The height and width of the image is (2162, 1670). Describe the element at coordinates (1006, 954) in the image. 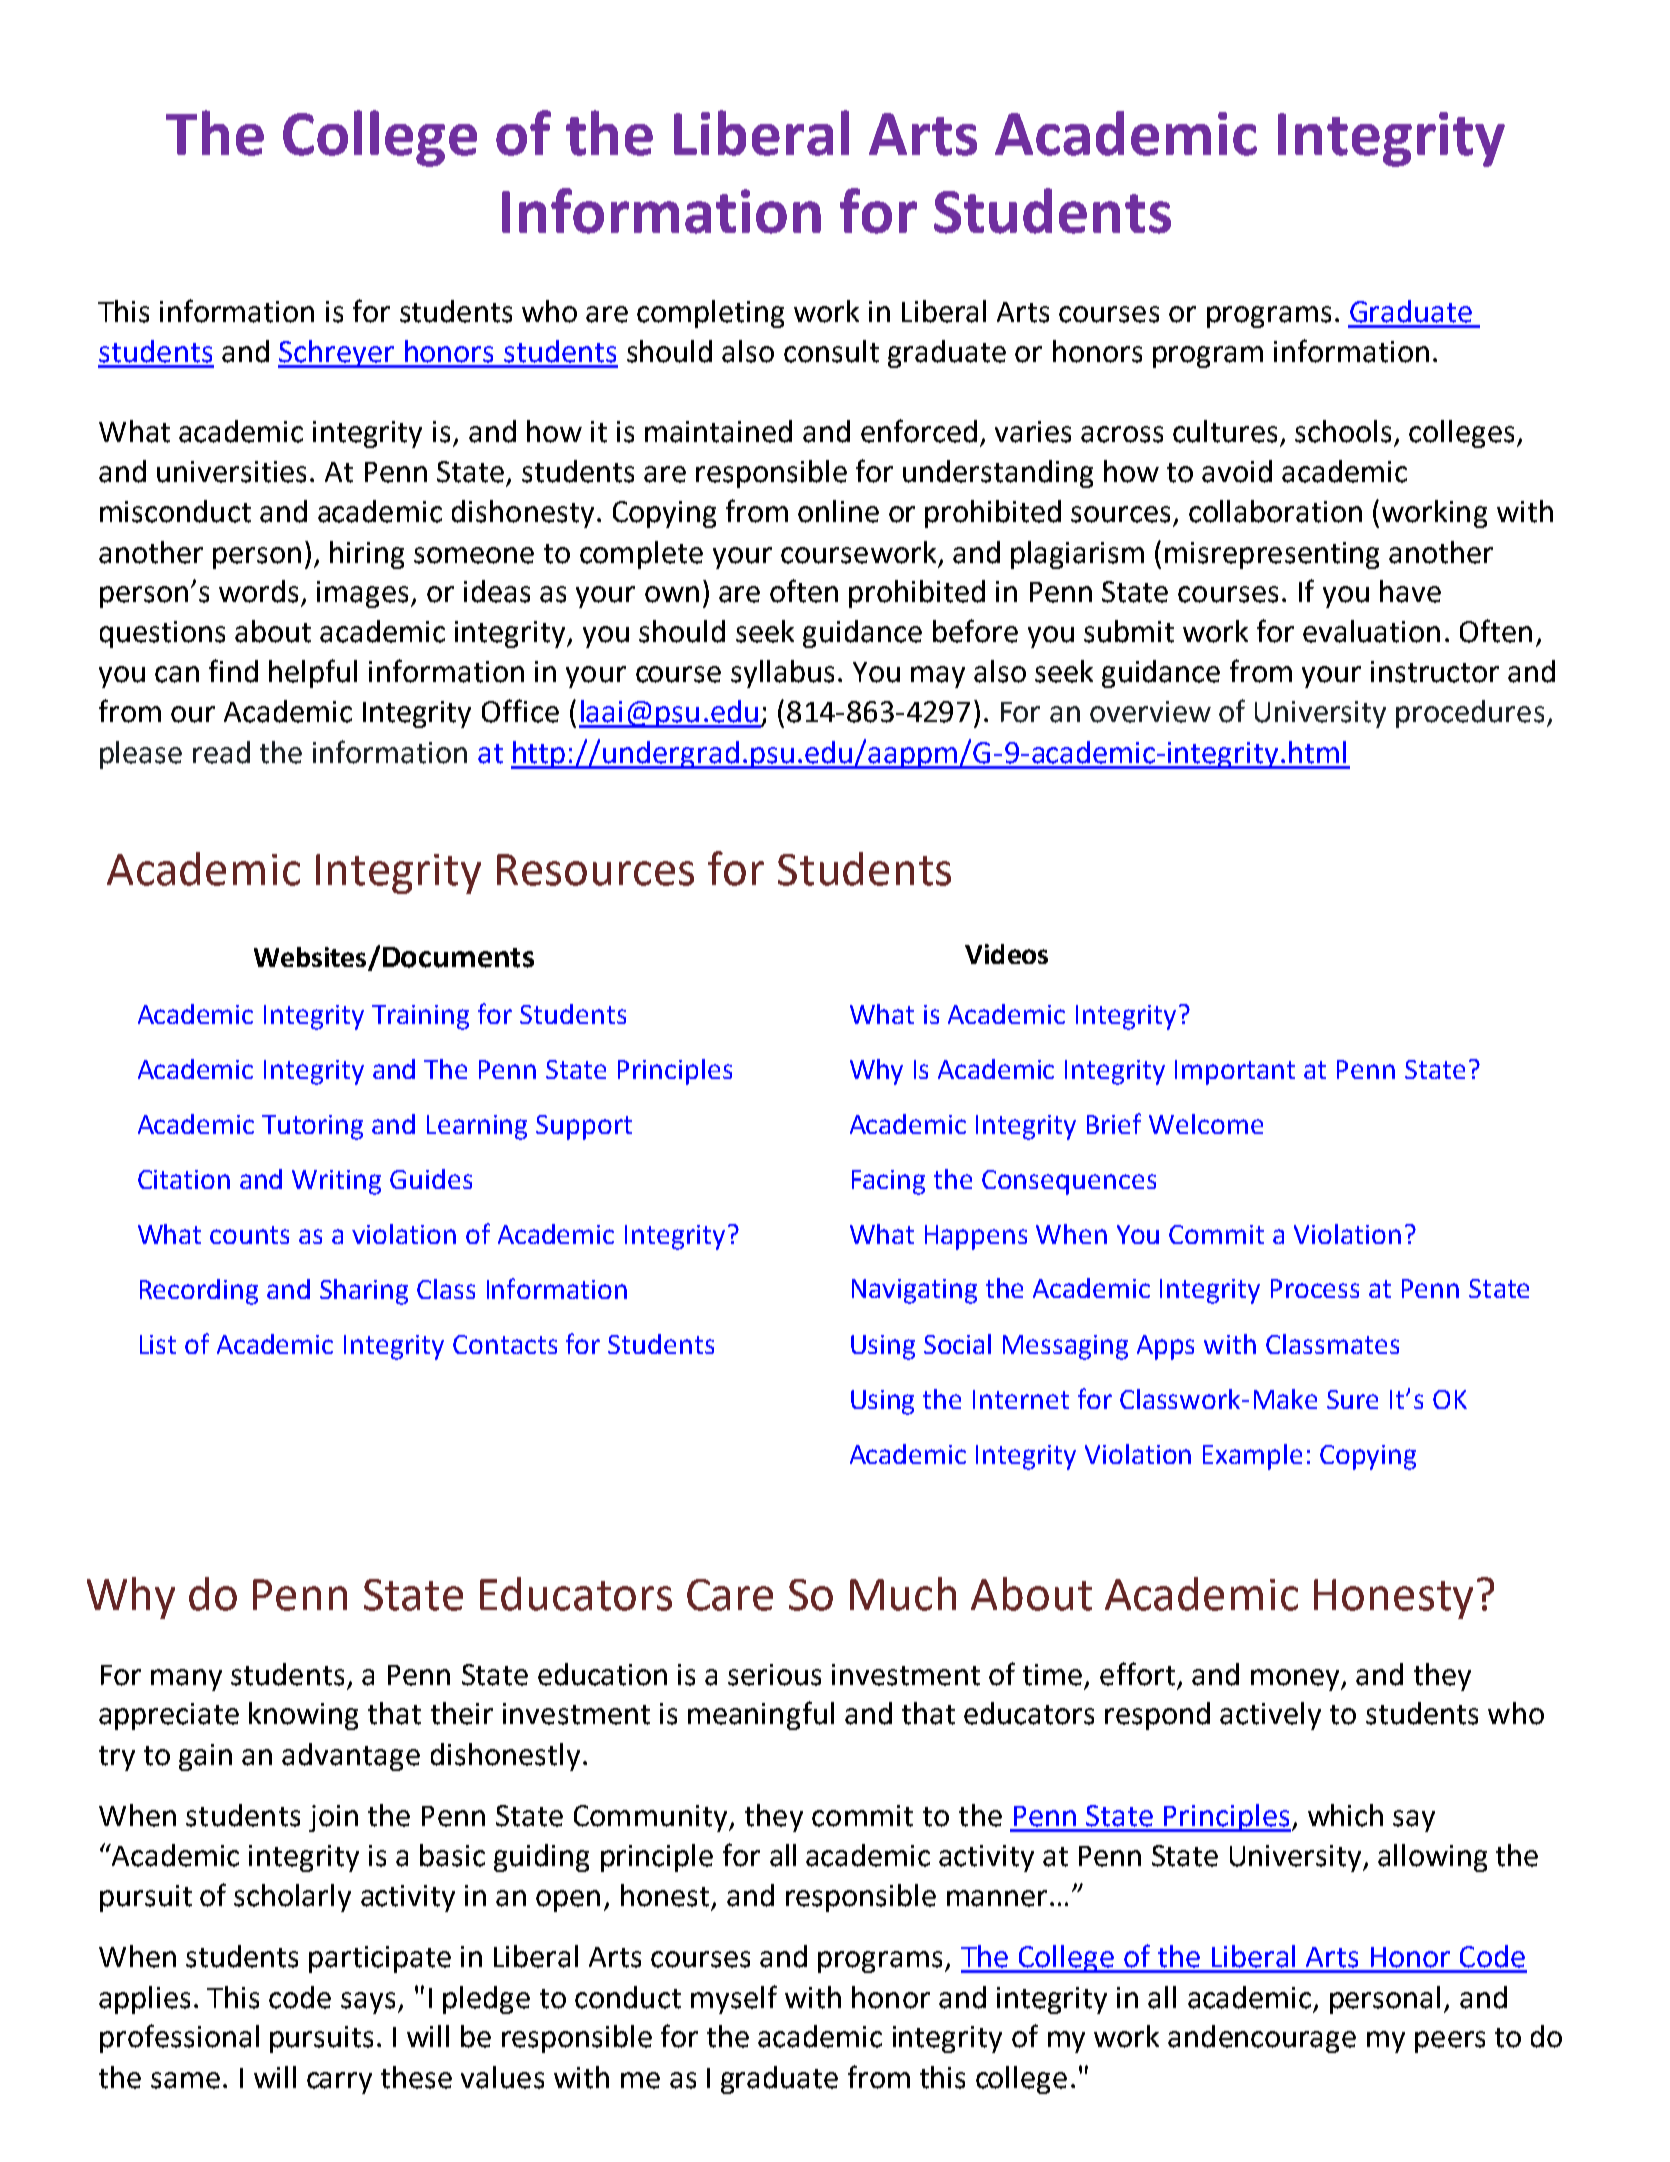

I see `Videos` at that location.
